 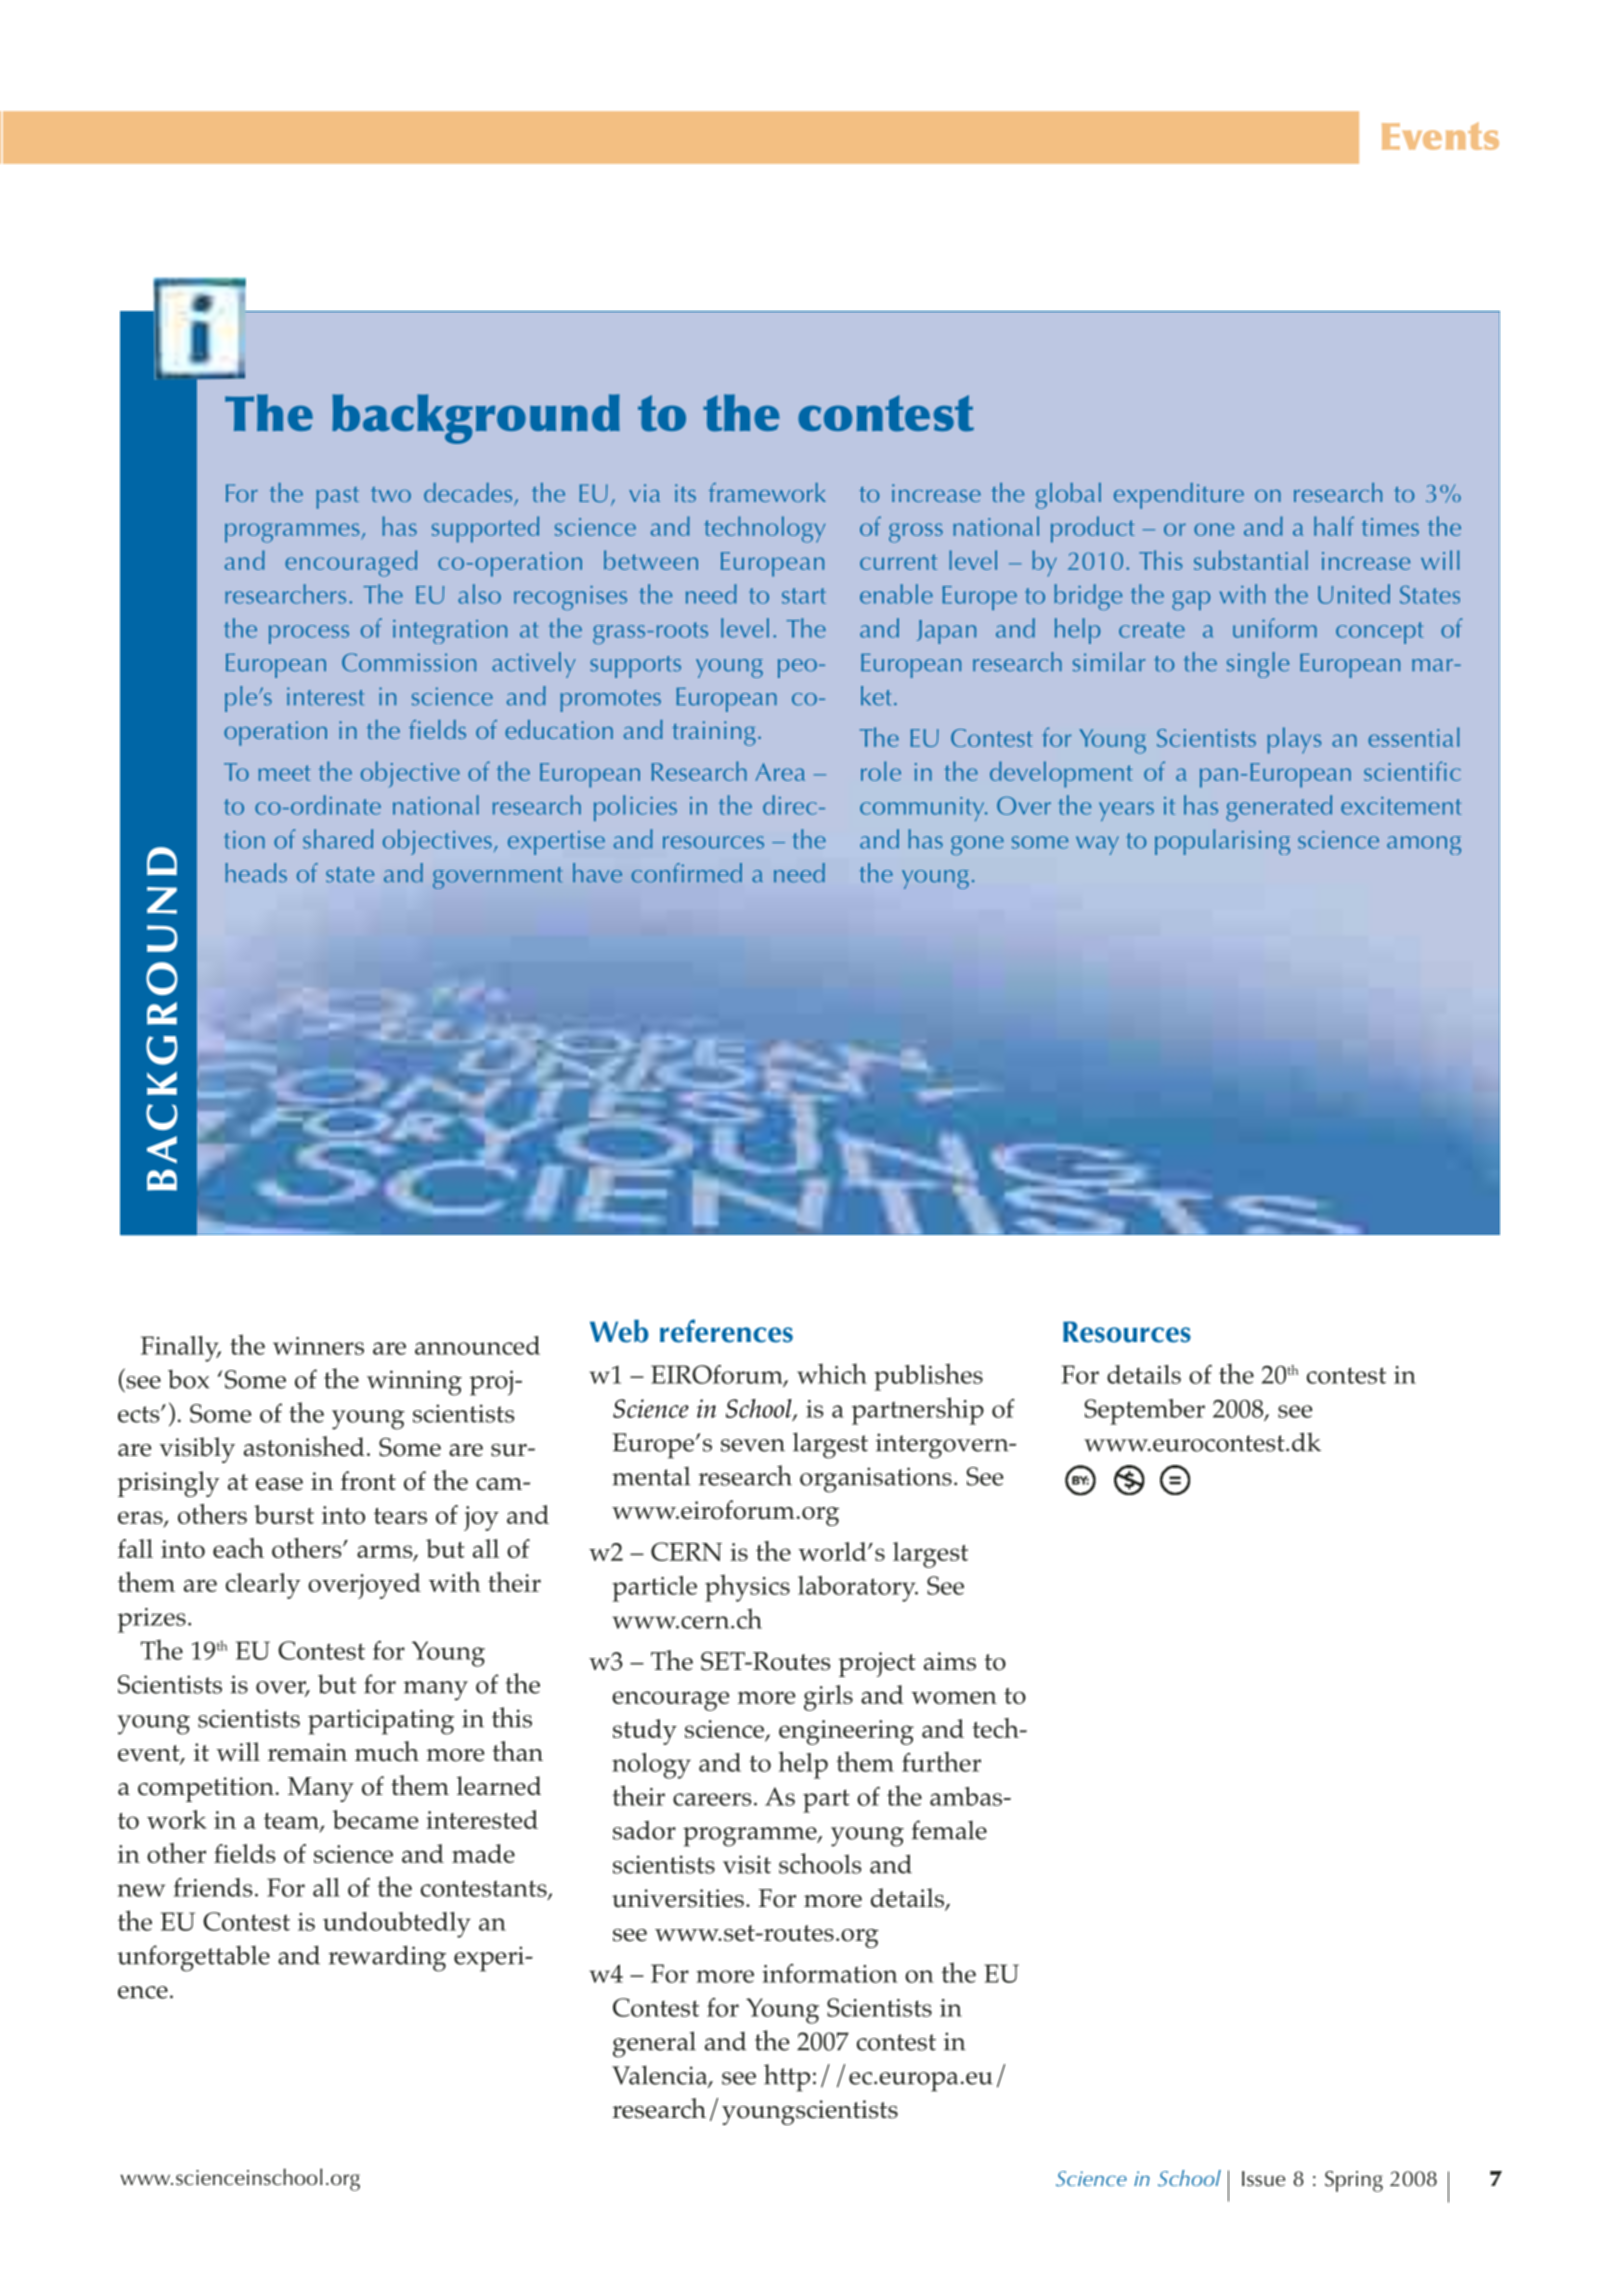 I want to click on start, so click(x=804, y=596).
